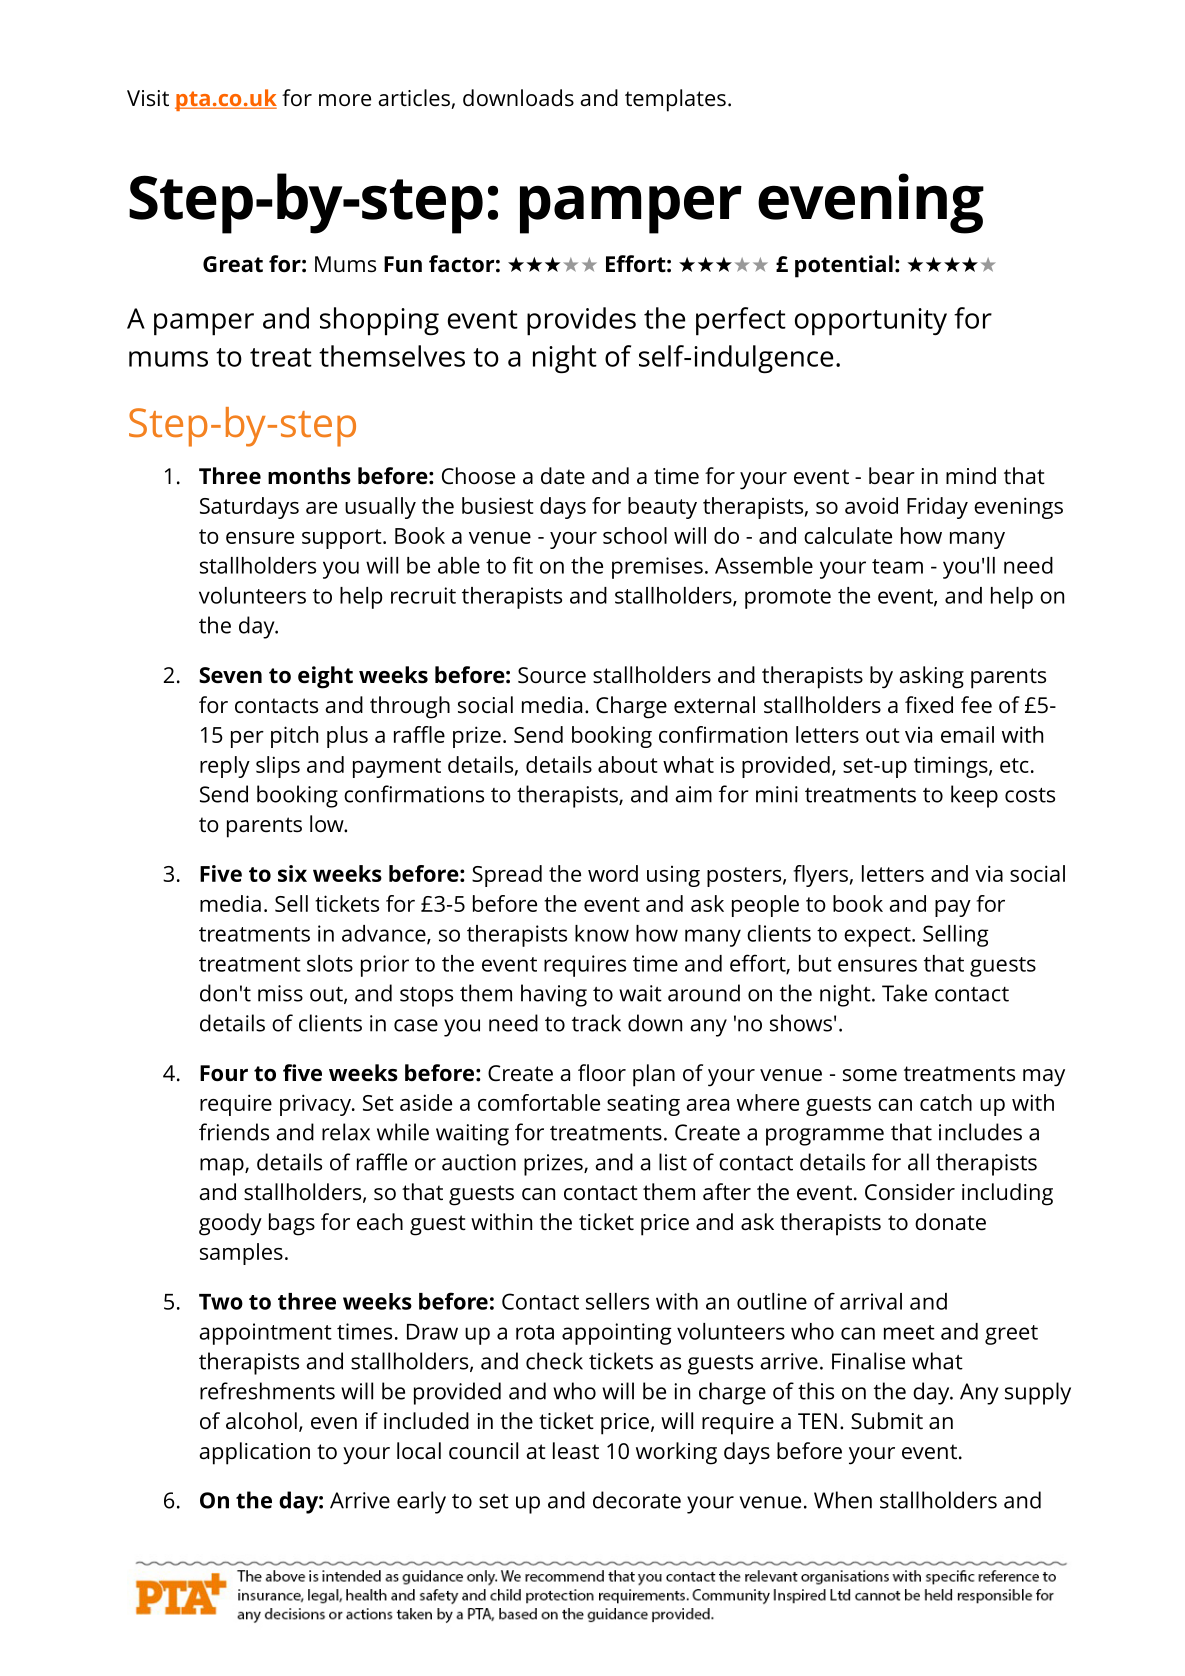 The width and height of the screenshot is (1185, 1676). Describe the element at coordinates (254, 1453) in the screenshot. I see `application` at that location.
